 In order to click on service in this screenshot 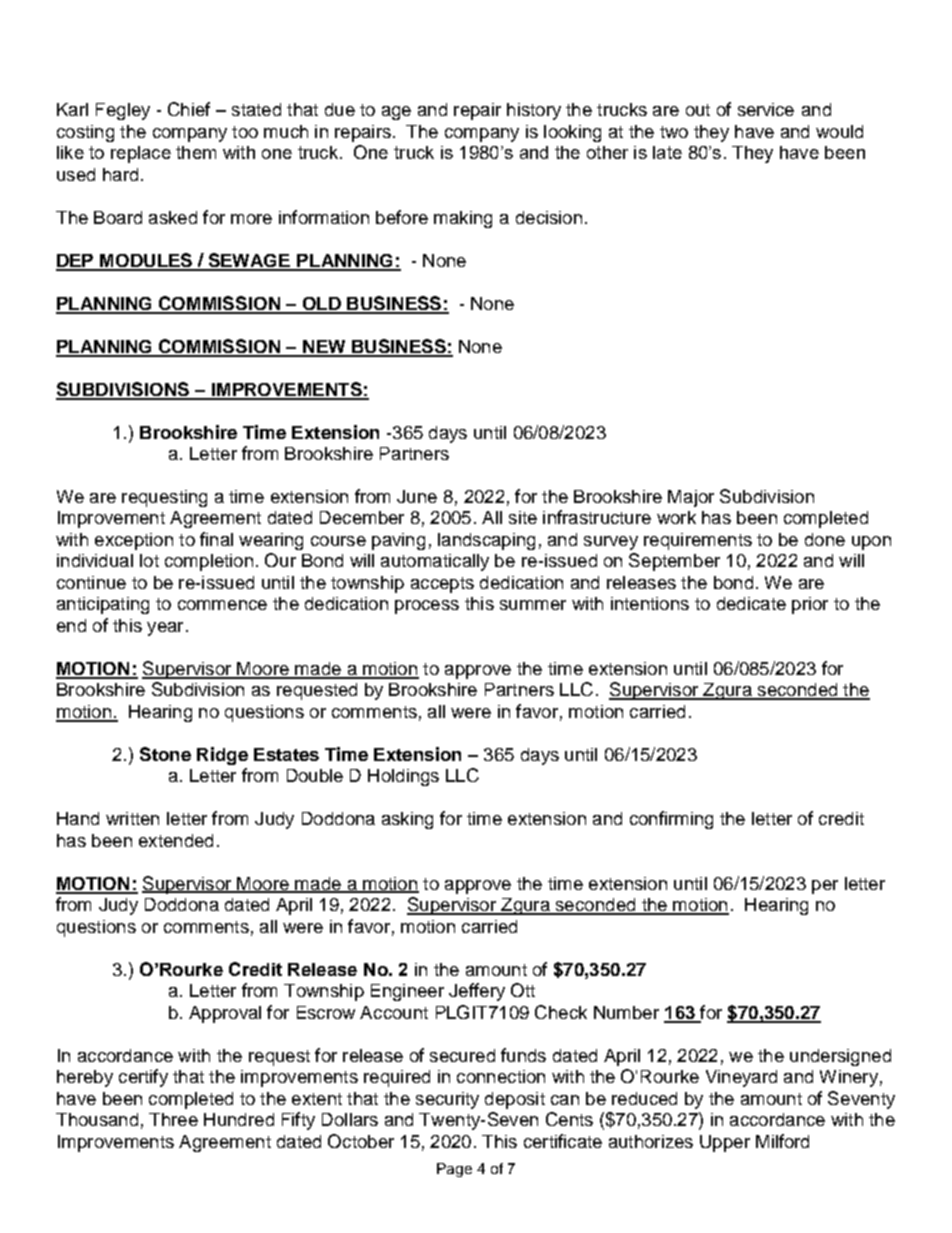, I will do `click(766, 109)`.
